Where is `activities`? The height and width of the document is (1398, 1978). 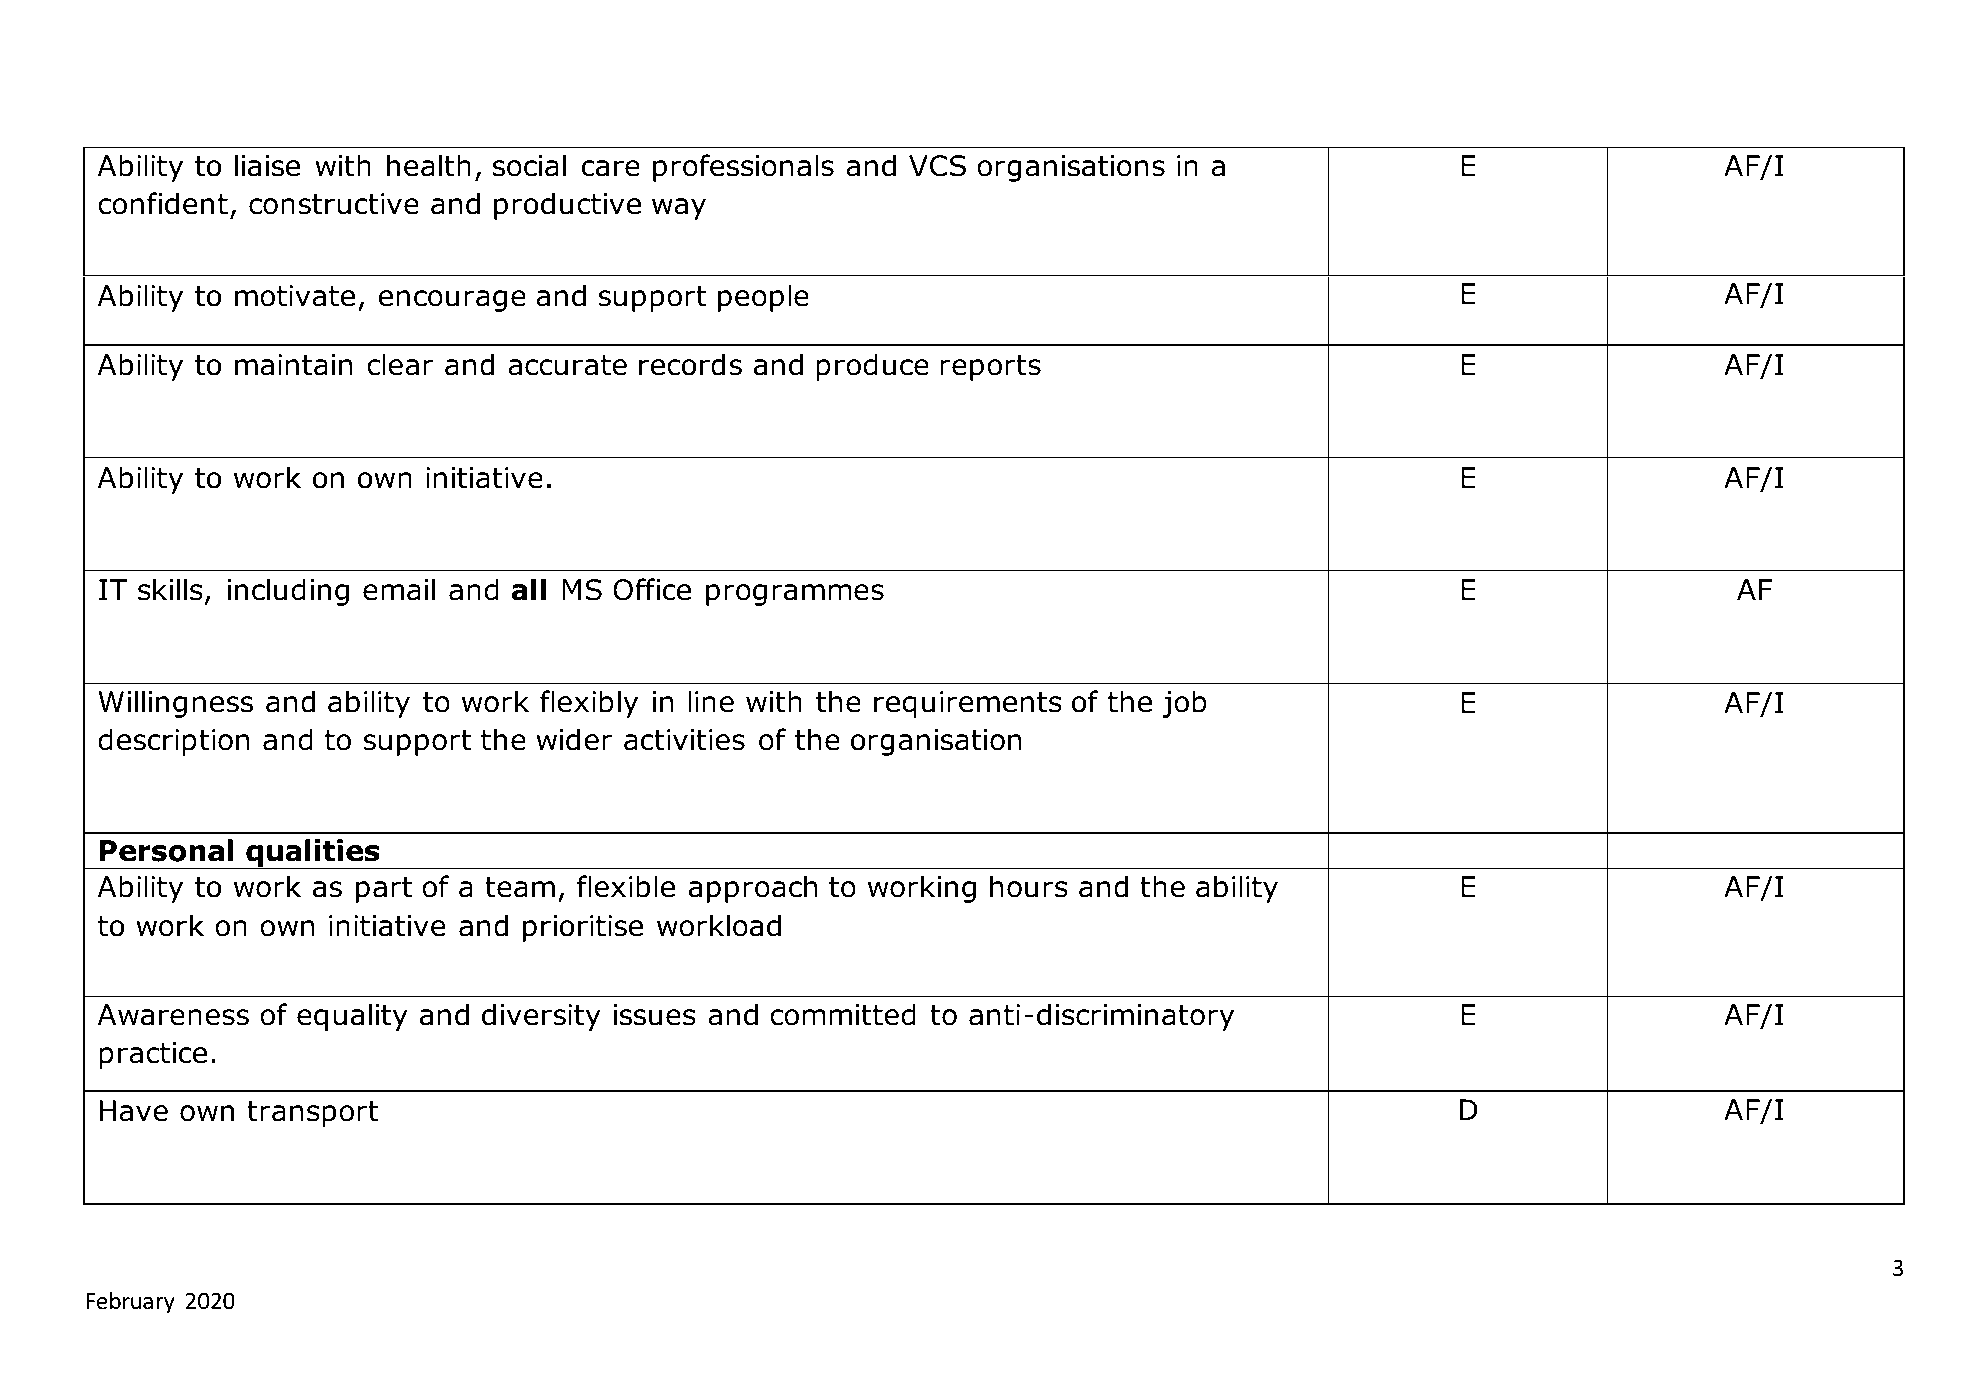 activities is located at coordinates (684, 740).
